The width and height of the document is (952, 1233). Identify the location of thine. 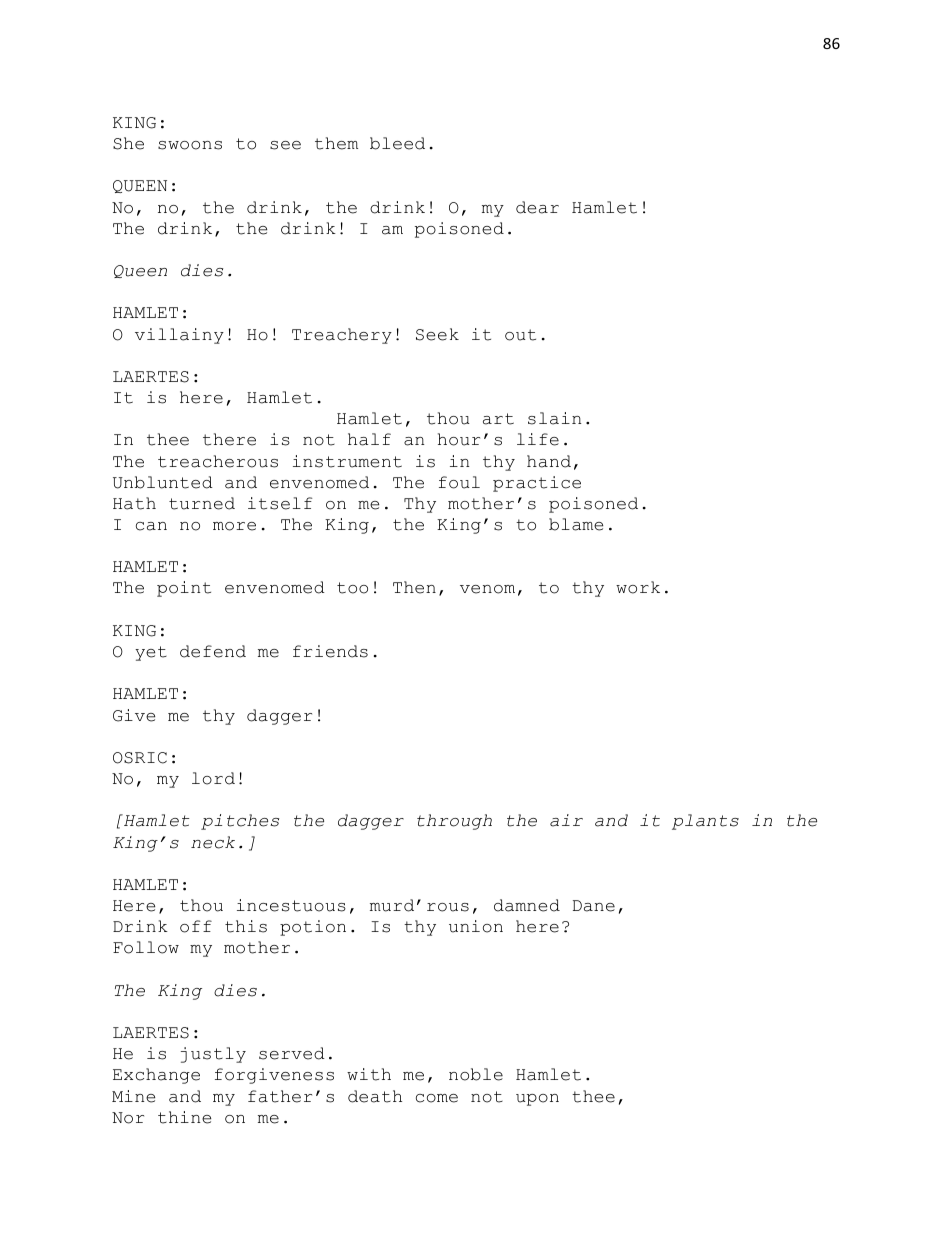
(184, 1117).
